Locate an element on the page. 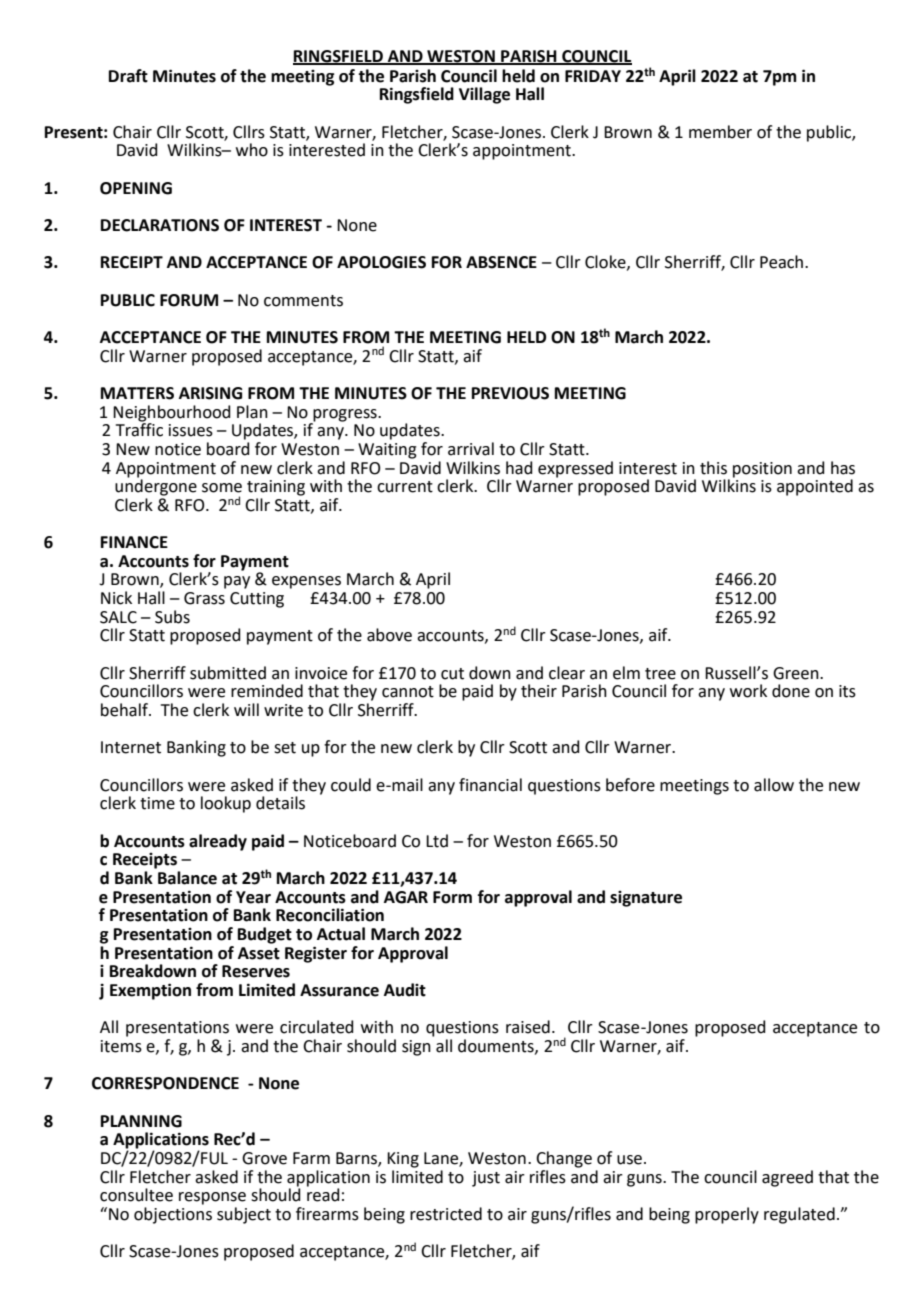 This page has height=1309, width=924. just is located at coordinates (486, 1179).
